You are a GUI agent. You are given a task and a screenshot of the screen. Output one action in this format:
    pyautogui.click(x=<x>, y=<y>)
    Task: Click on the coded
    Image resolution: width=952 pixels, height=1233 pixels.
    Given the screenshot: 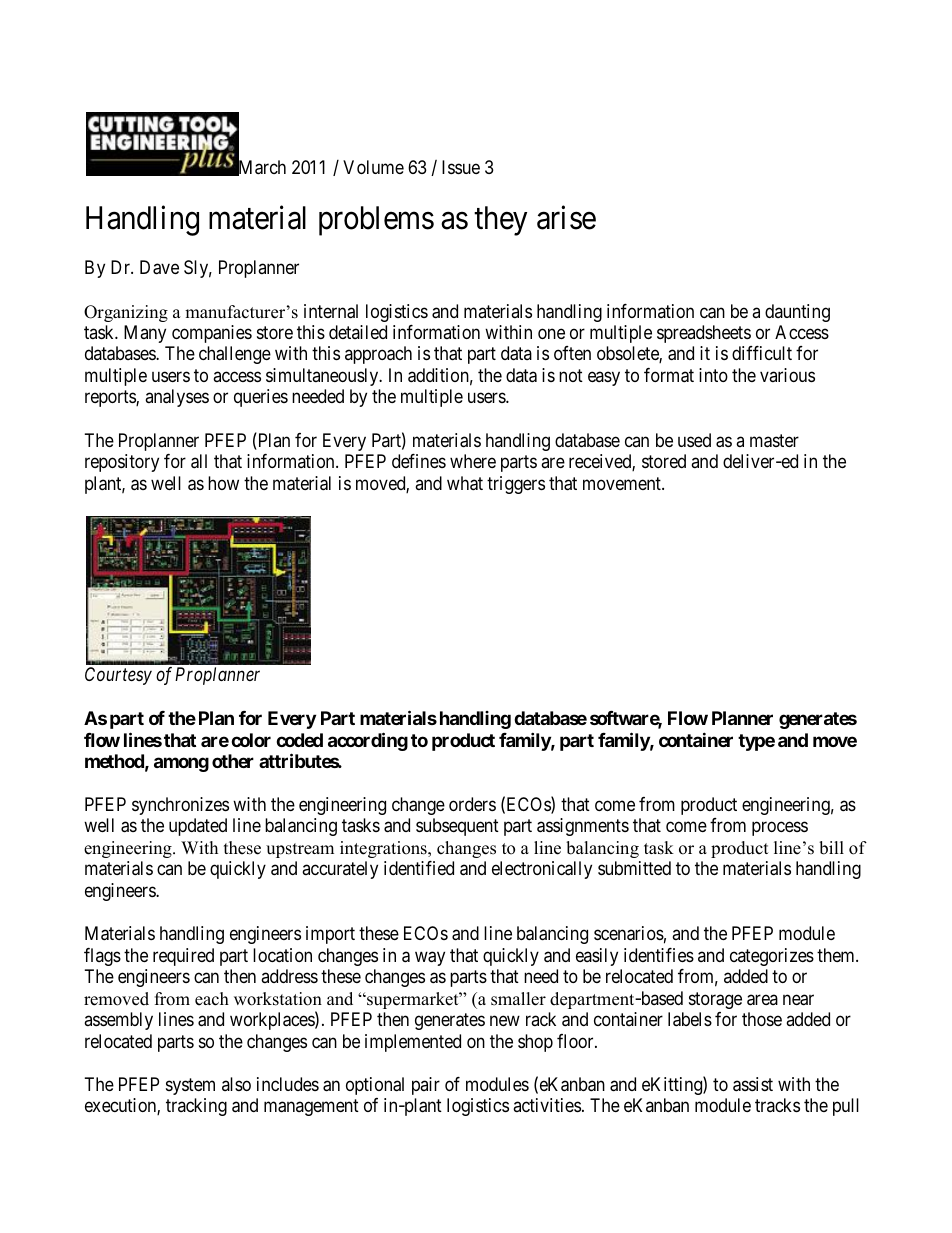 What is the action you would take?
    pyautogui.click(x=299, y=740)
